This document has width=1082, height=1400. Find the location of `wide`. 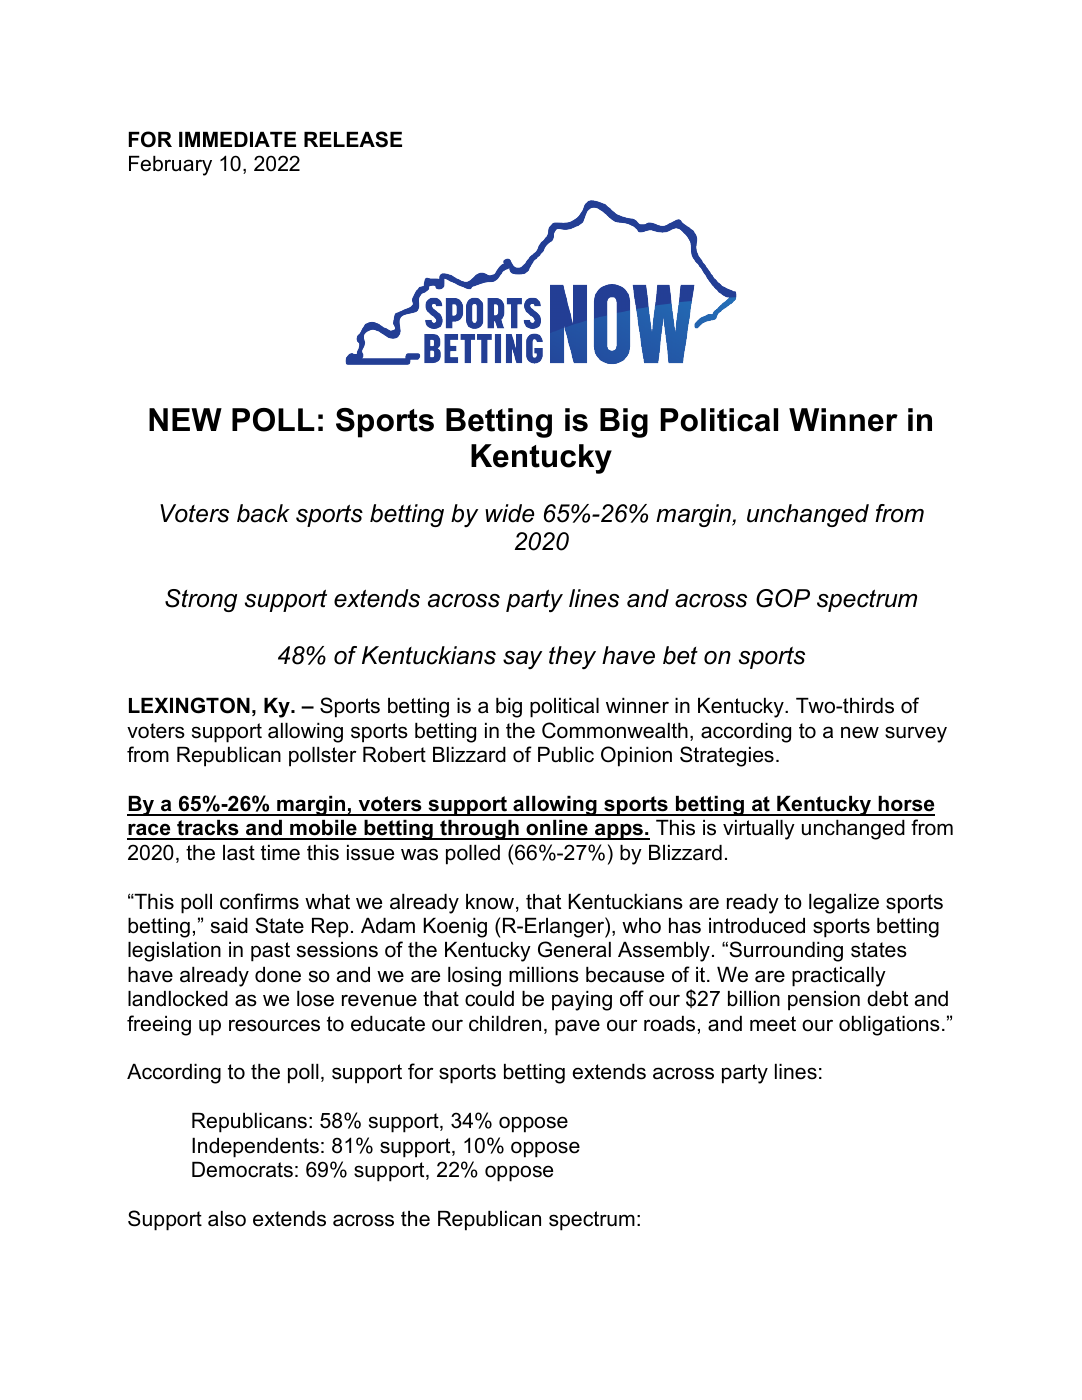

wide is located at coordinates (509, 513).
